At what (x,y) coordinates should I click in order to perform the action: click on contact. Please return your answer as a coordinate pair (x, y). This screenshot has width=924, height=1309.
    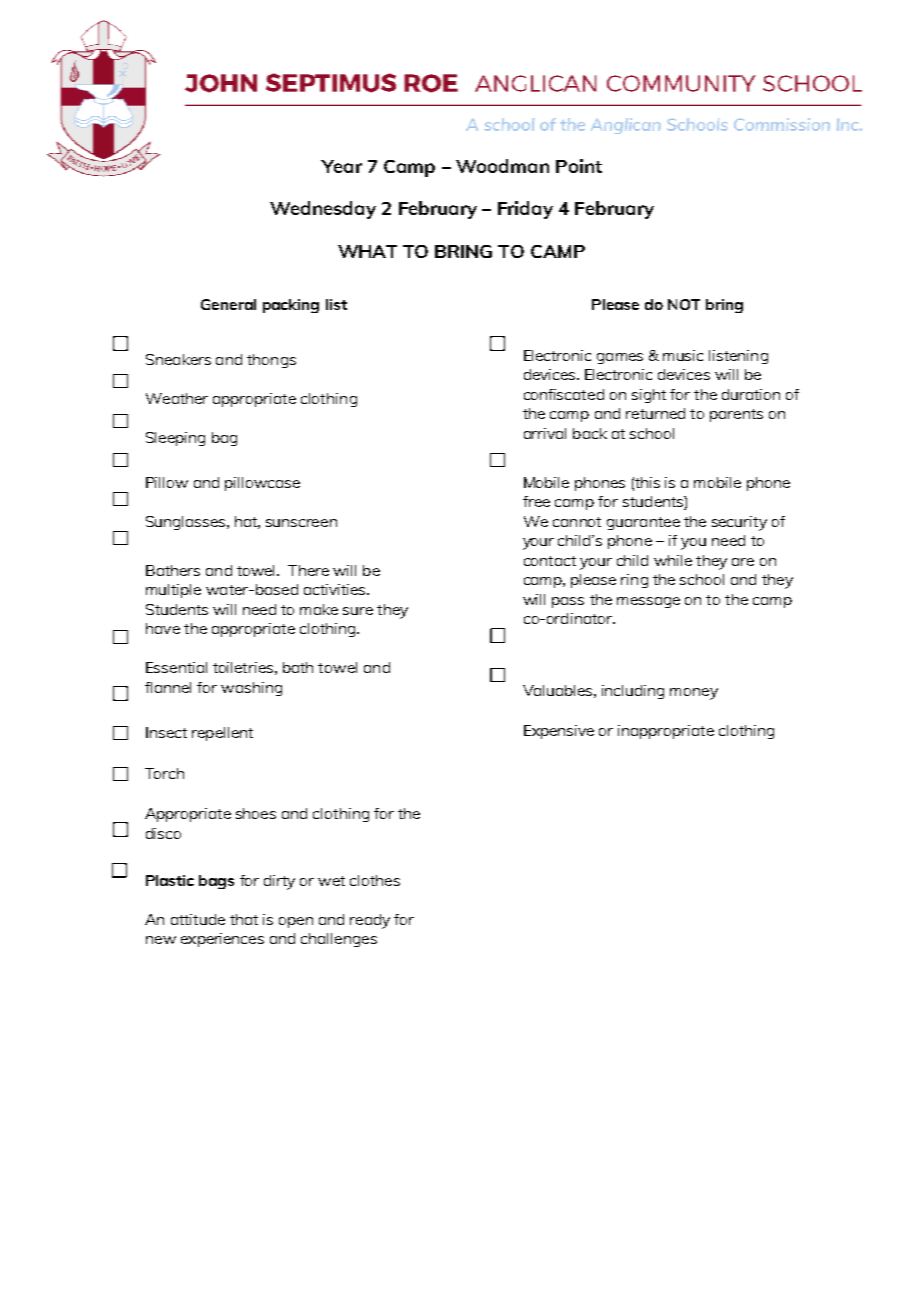
    Looking at the image, I should click on (550, 561).
